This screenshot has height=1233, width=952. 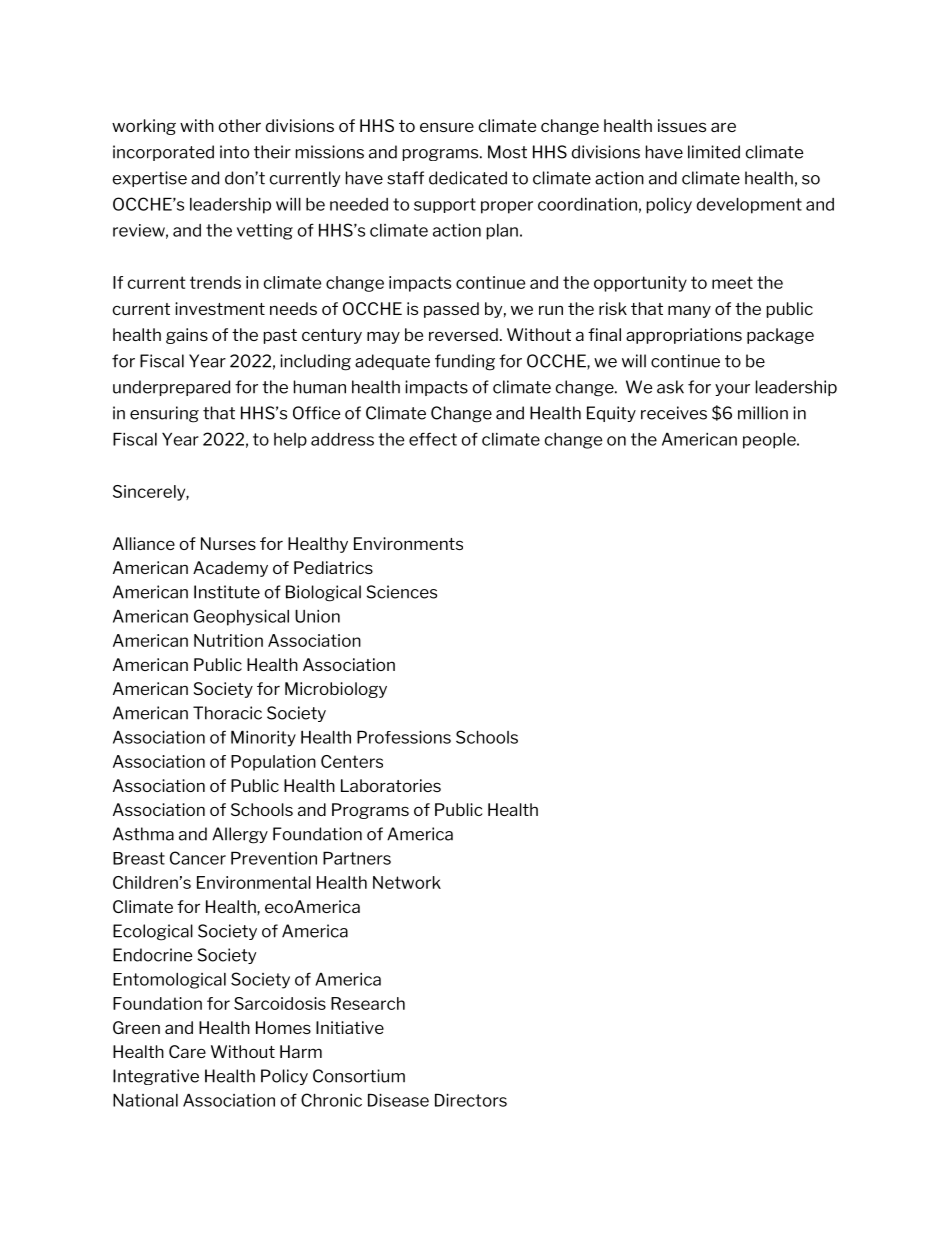 What do you see at coordinates (164, 414) in the screenshot?
I see `ensuring` at bounding box center [164, 414].
